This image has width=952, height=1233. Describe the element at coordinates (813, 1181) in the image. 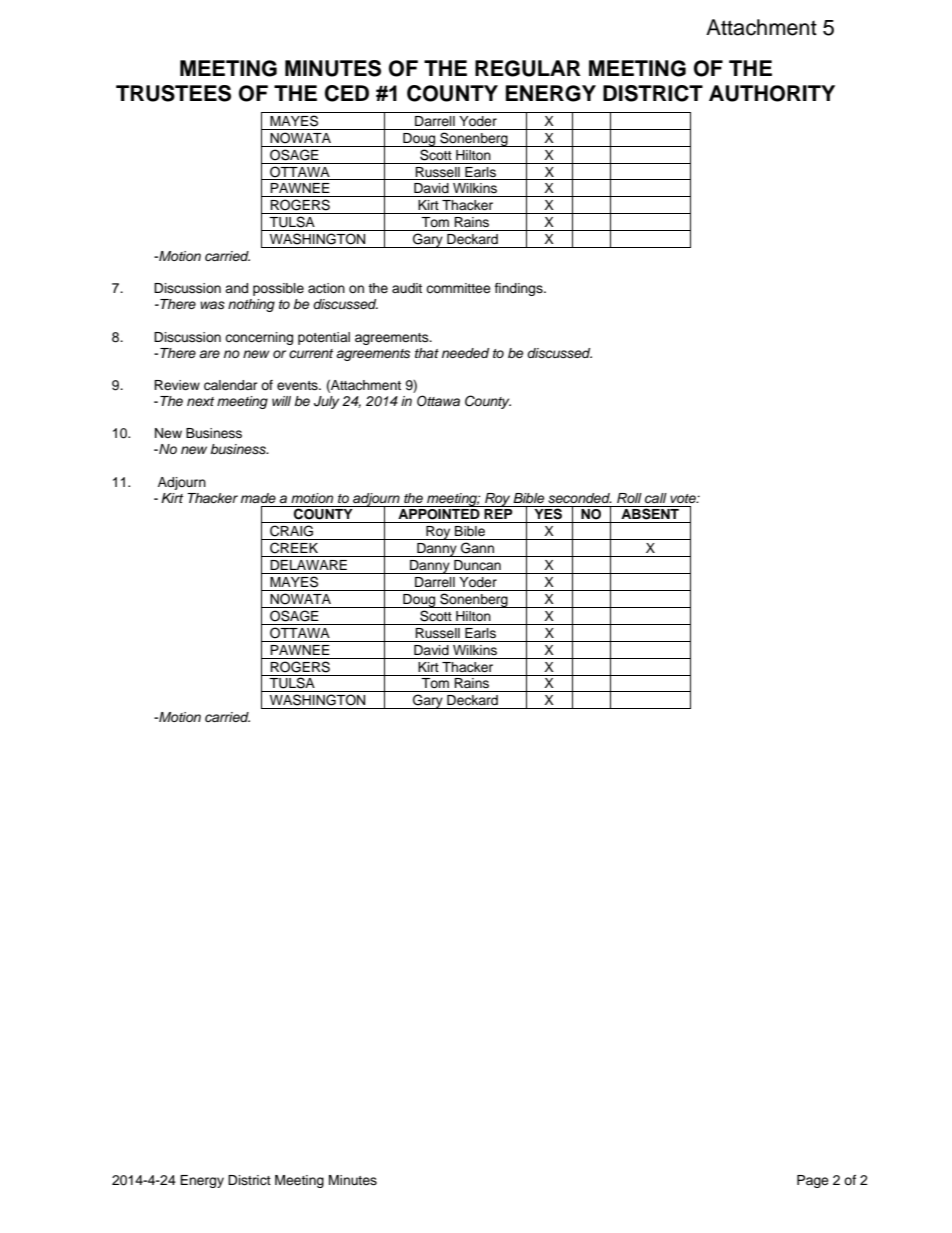

I see `Page` at that location.
